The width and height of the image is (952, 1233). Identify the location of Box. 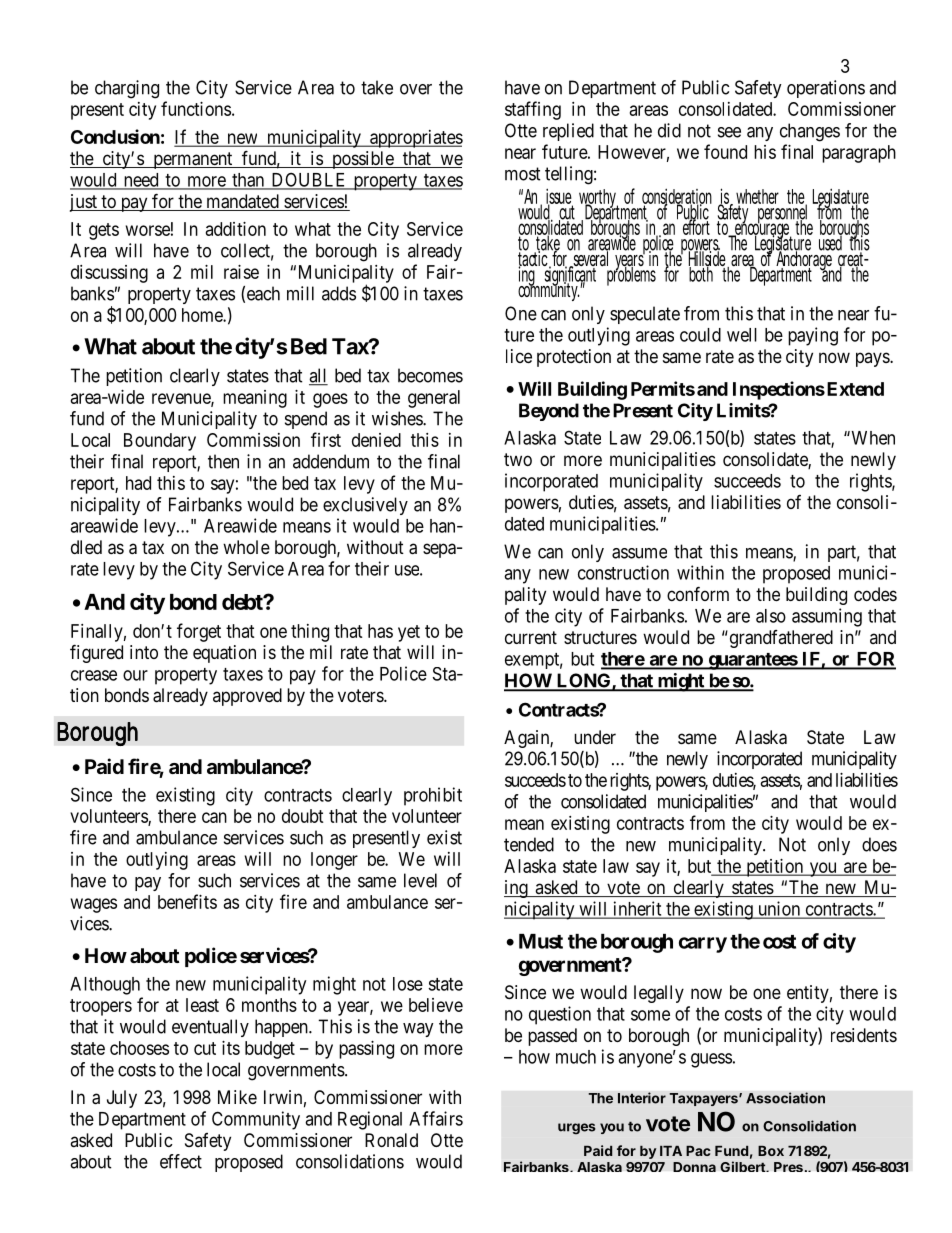
(771, 1151).
